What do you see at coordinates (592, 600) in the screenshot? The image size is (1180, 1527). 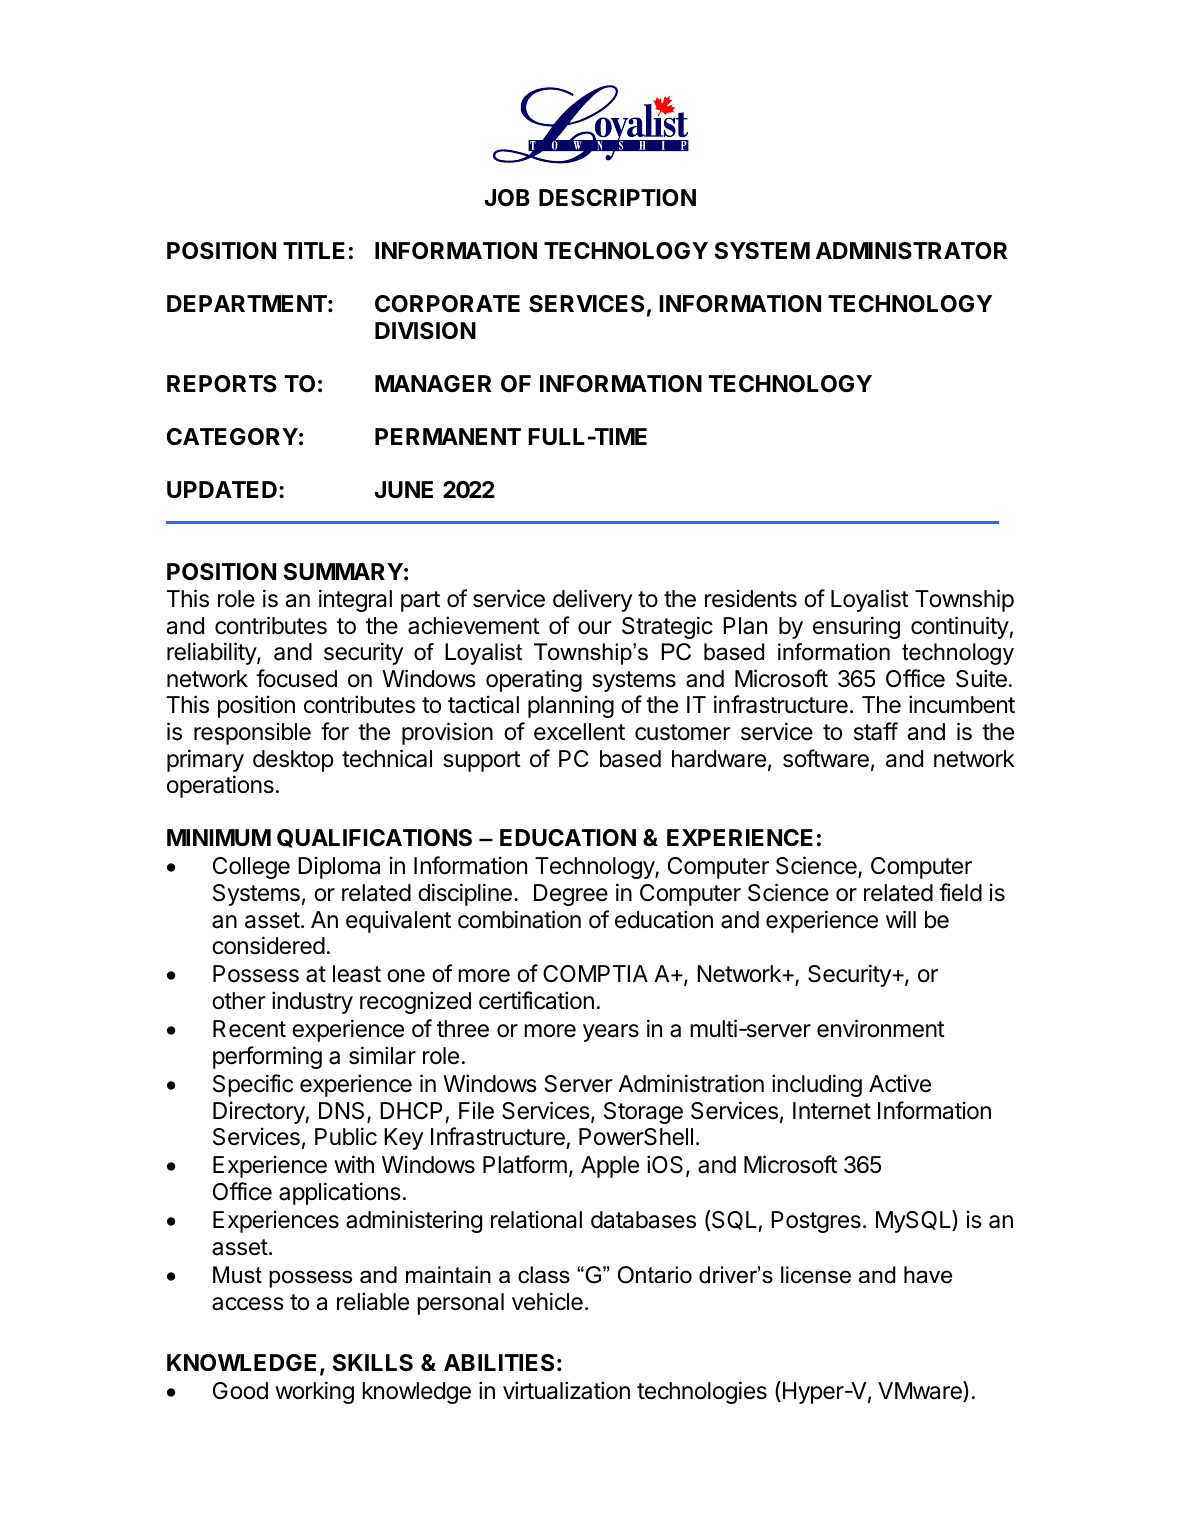 I see `delivery` at bounding box center [592, 600].
